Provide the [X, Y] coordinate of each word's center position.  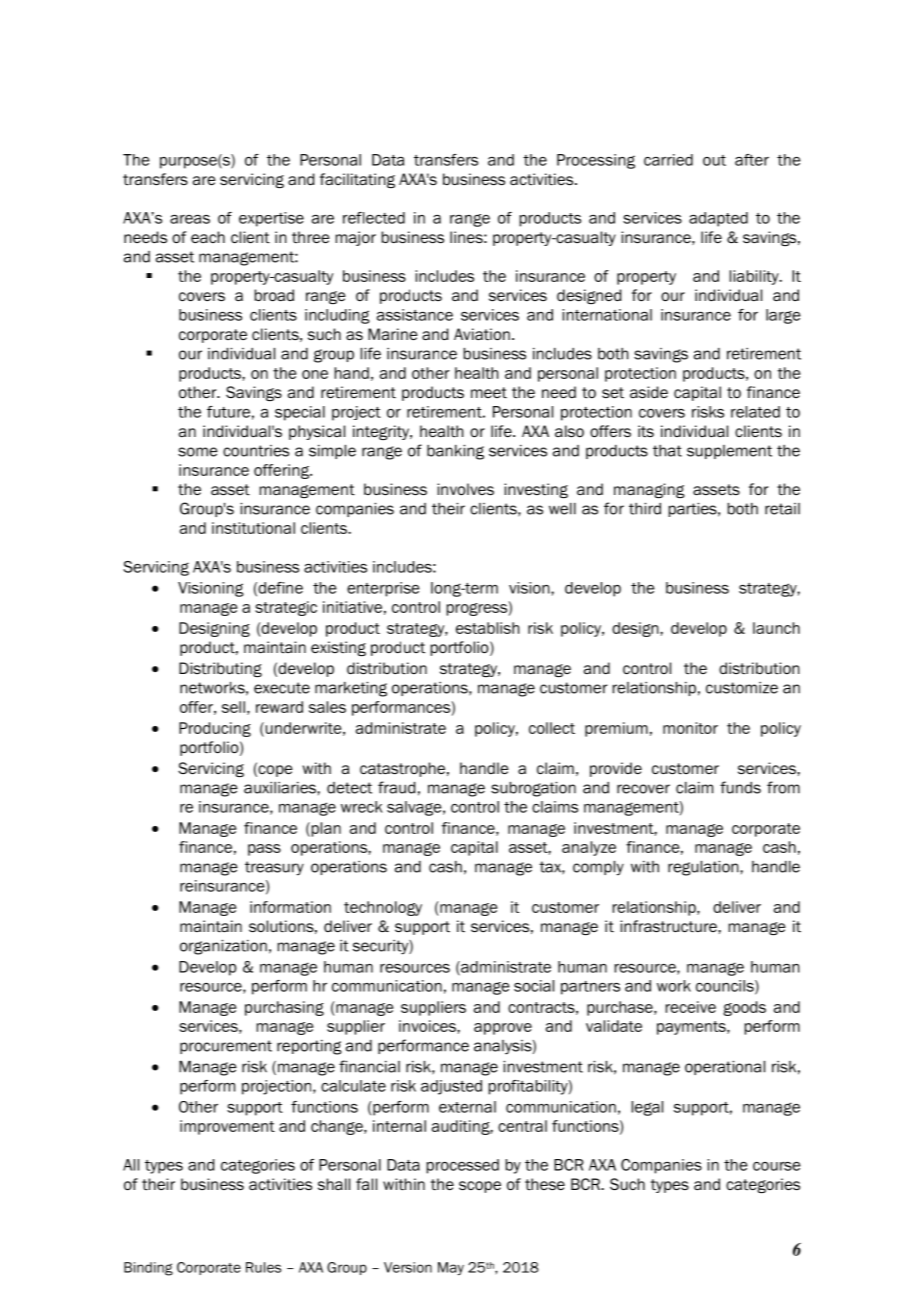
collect [552, 728]
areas [190, 219]
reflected [374, 218]
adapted [718, 219]
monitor [690, 728]
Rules [263, 1267]
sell [233, 707]
